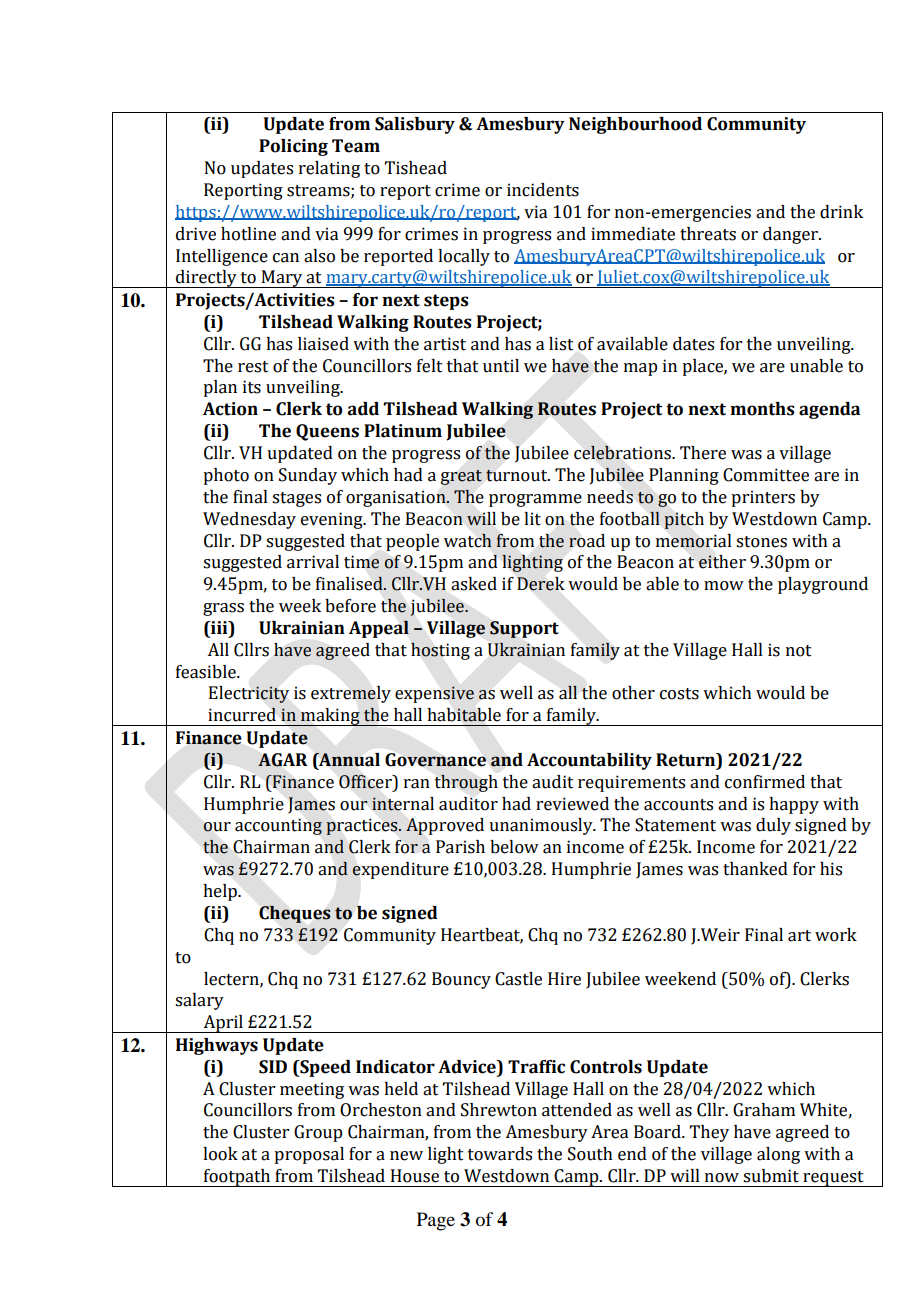 Image resolution: width=924 pixels, height=1308 pixels. Describe the element at coordinates (543, 190) in the screenshot. I see `incidents` at that location.
